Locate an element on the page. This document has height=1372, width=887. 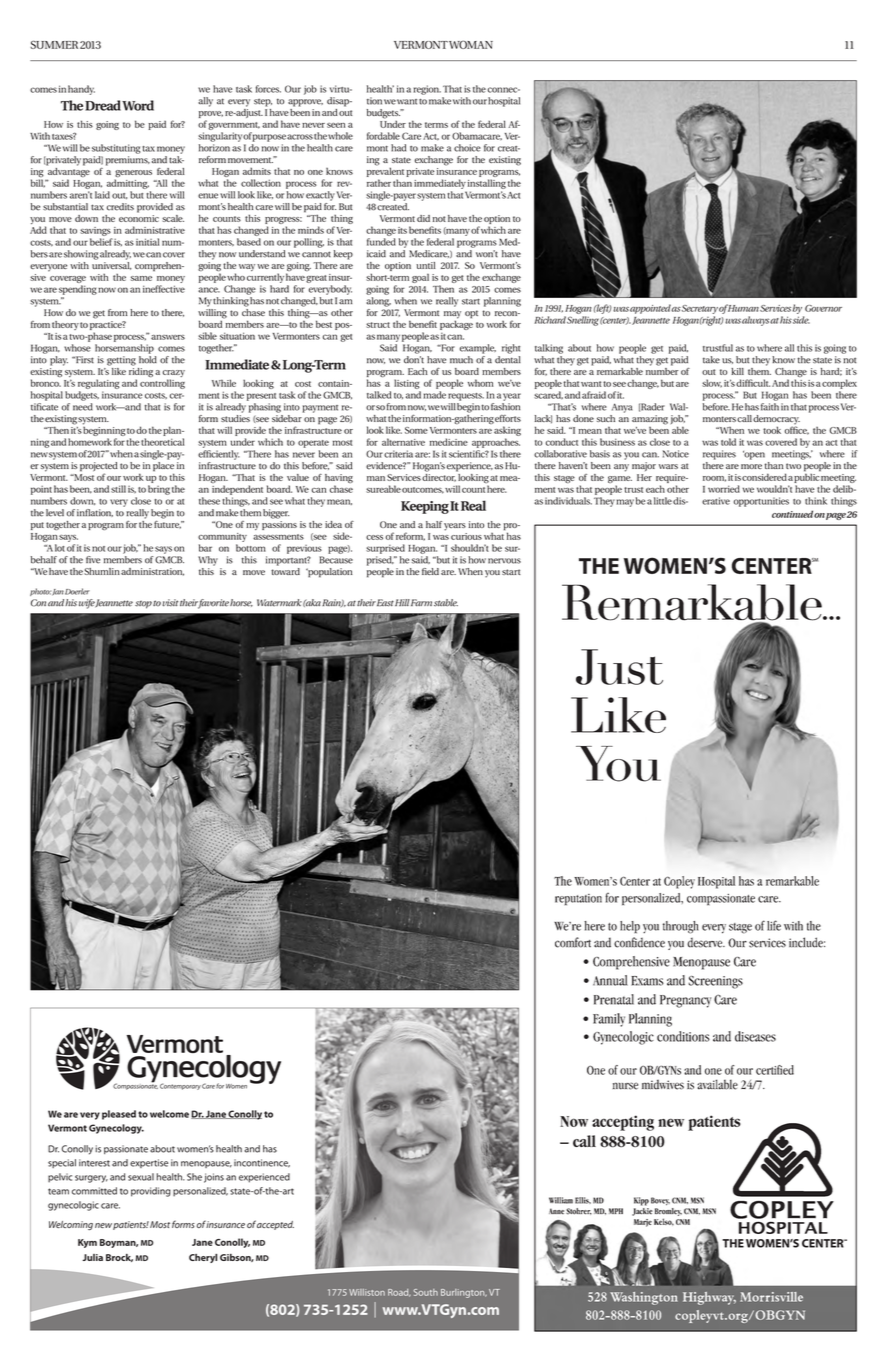
Julia is located at coordinates (93, 1257).
